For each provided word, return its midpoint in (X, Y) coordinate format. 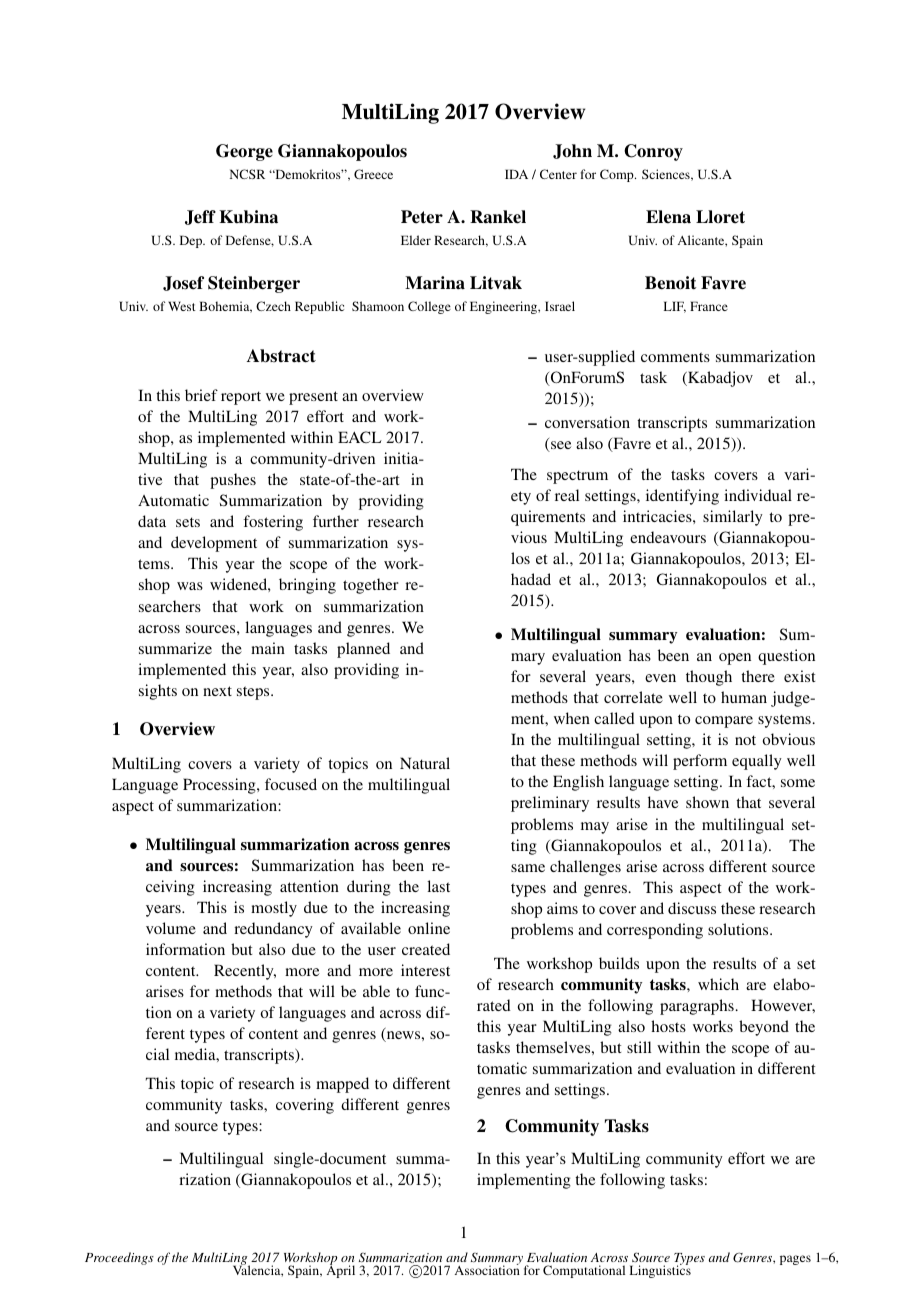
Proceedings (119, 1258)
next (217, 691)
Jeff (200, 217)
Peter (422, 217)
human (744, 697)
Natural (425, 763)
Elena (668, 217)
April (341, 1271)
